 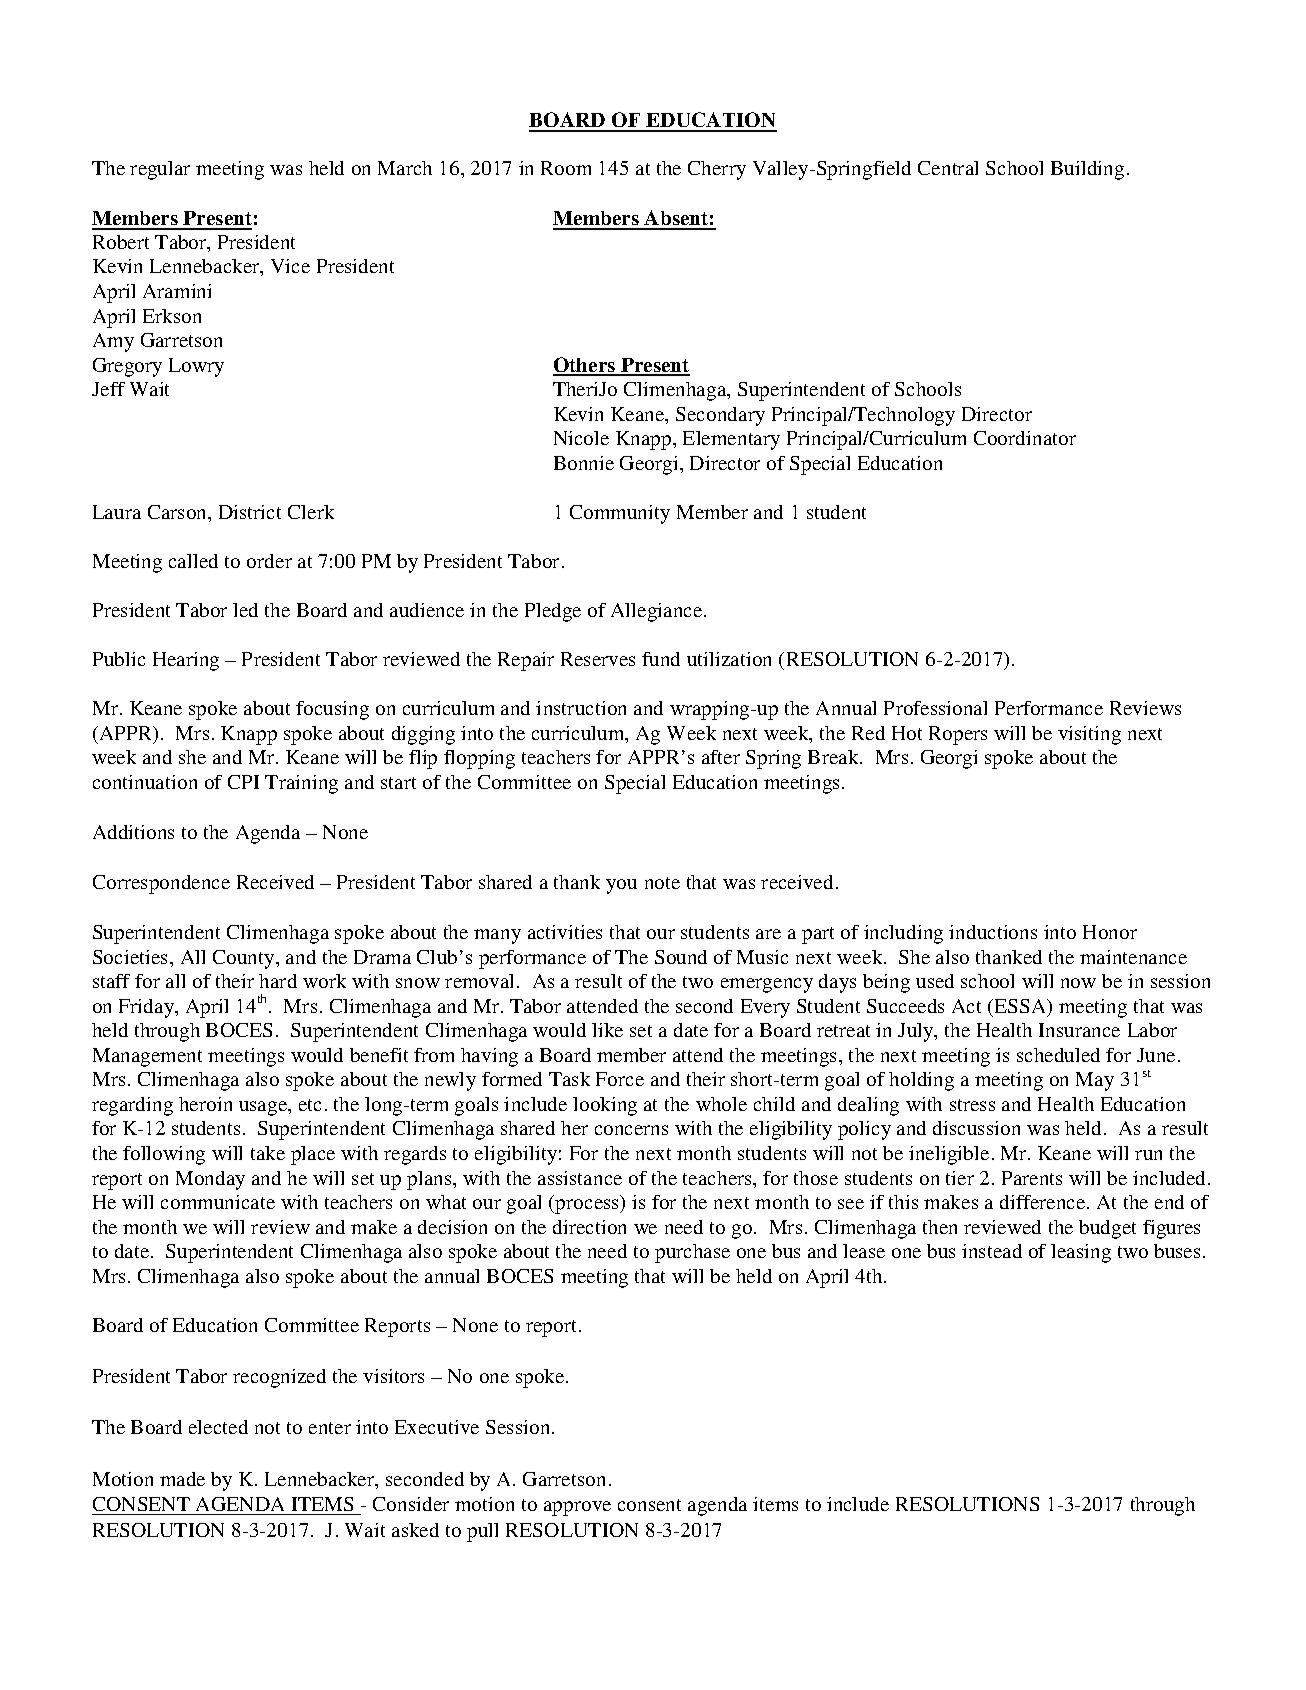 I want to click on Room, so click(x=566, y=168).
